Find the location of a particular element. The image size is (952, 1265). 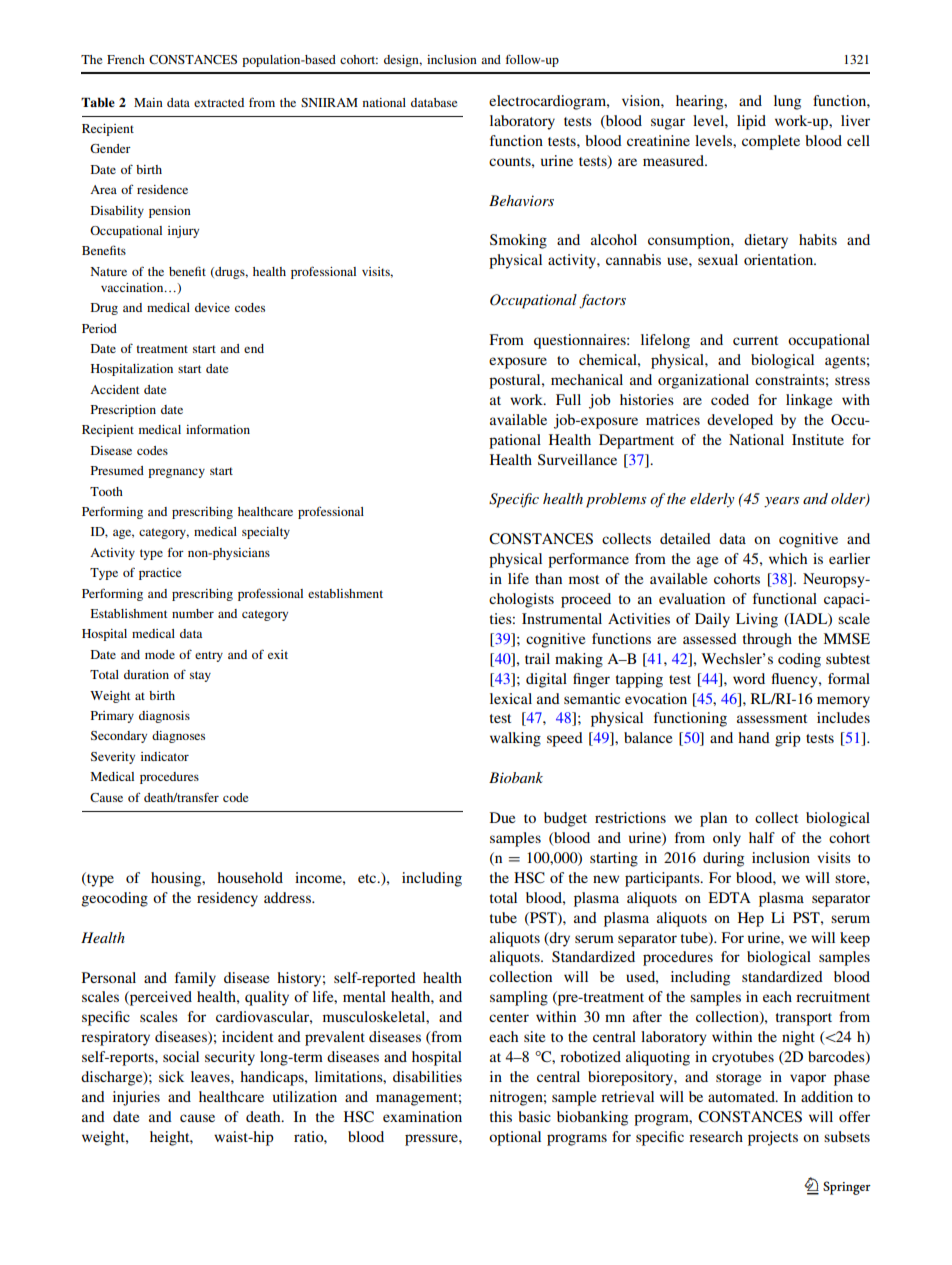

Behaviors is located at coordinates (521, 200).
